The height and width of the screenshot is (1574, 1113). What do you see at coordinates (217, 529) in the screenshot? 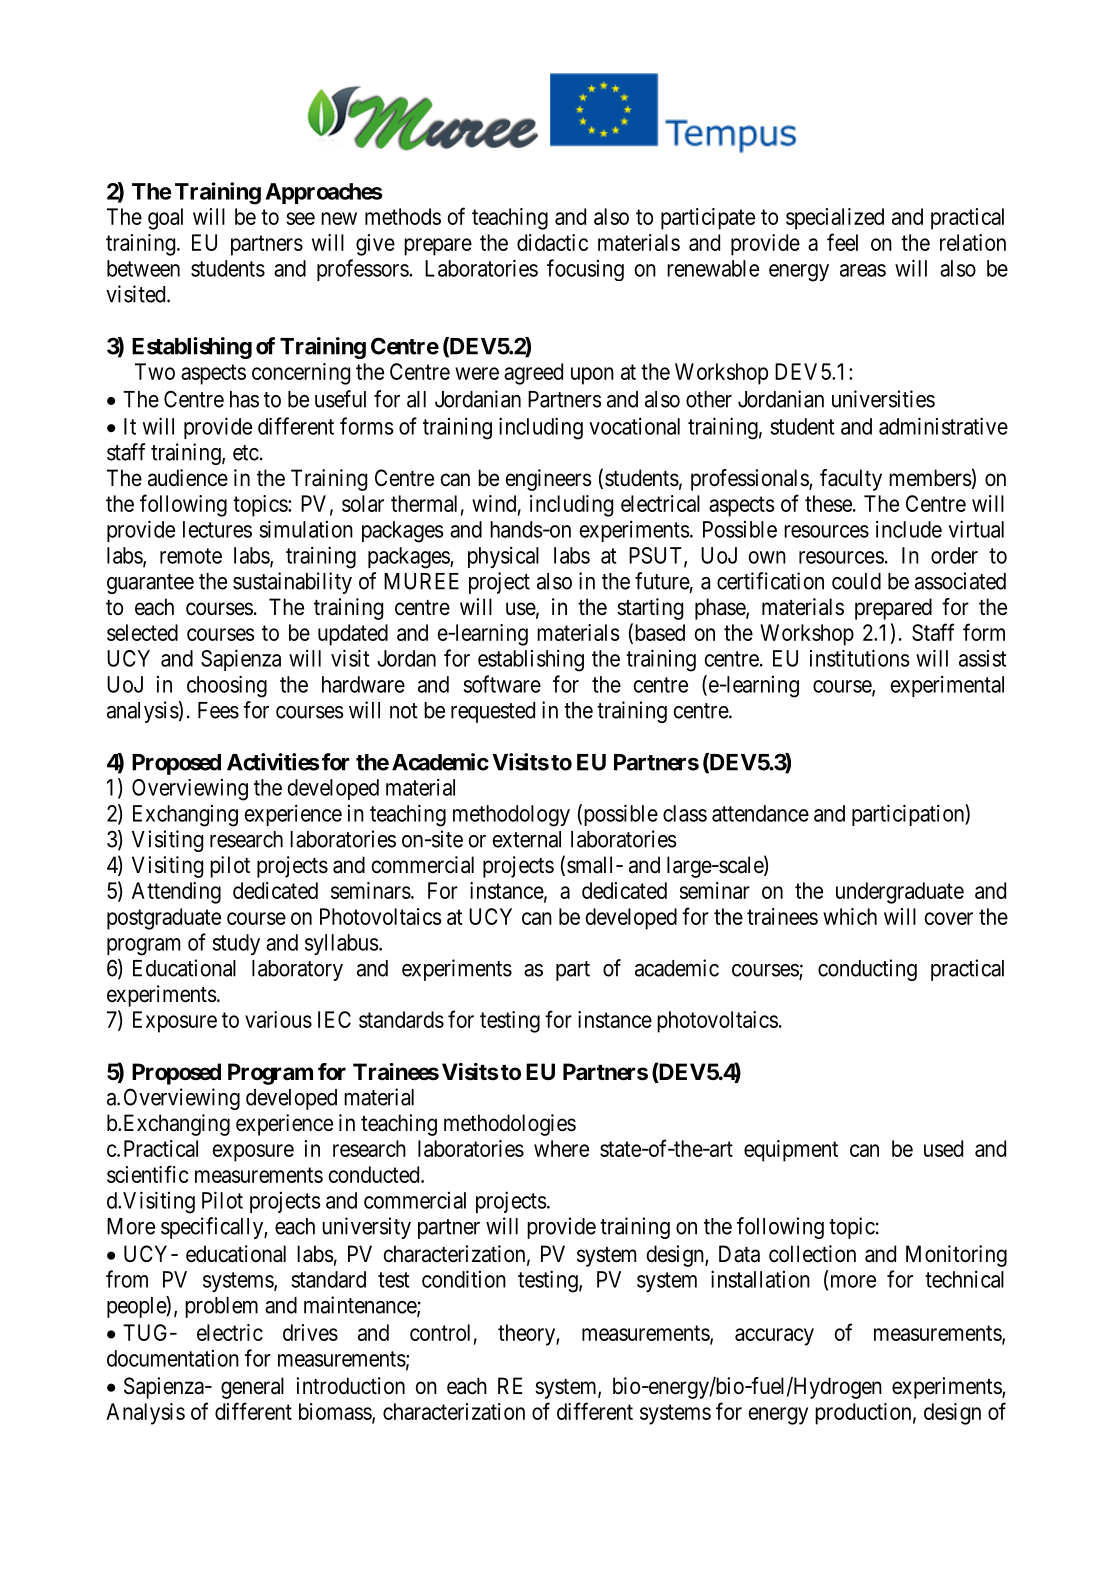
I see `lectures` at bounding box center [217, 529].
